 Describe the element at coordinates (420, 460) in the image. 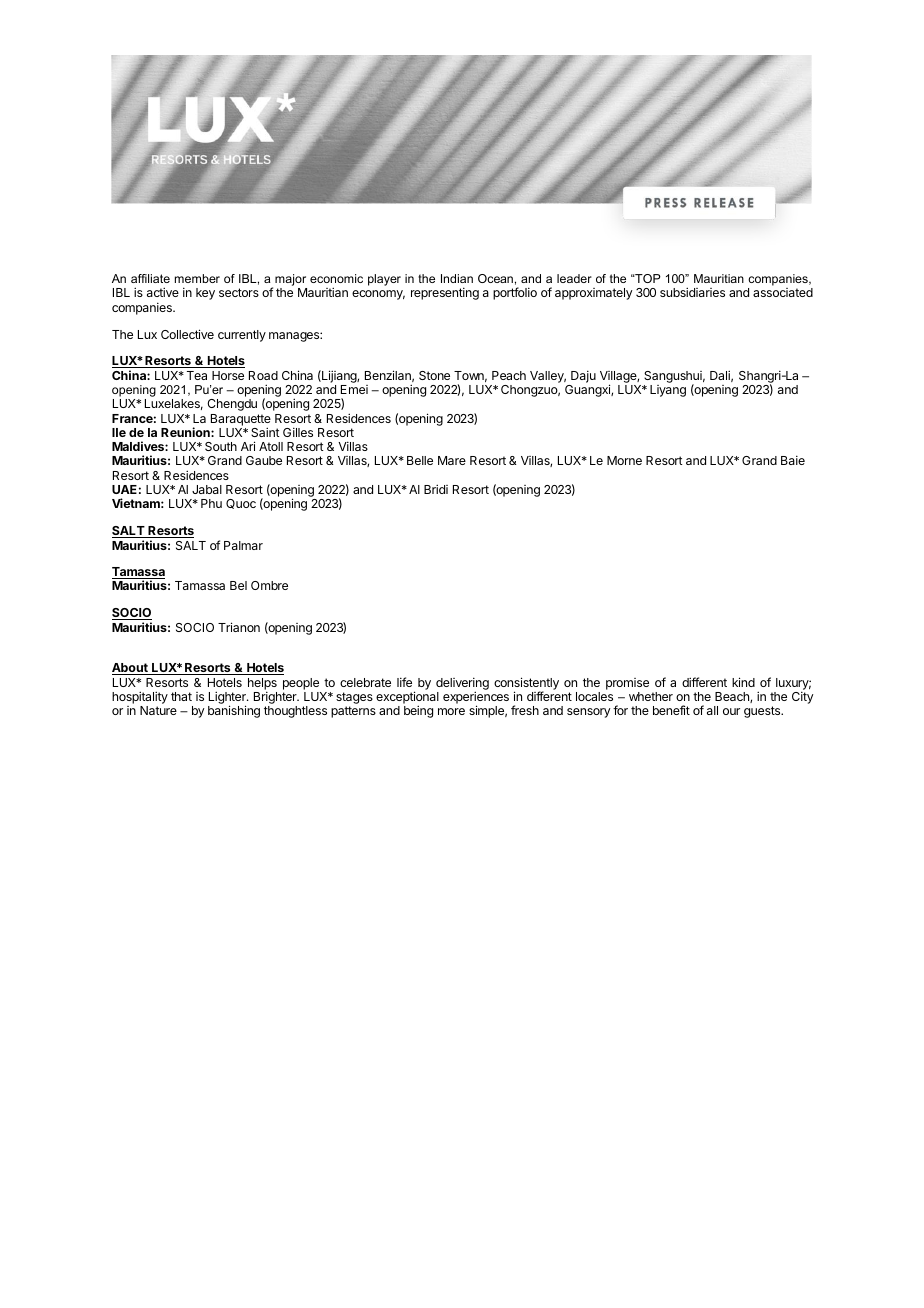

I see `Belle` at that location.
